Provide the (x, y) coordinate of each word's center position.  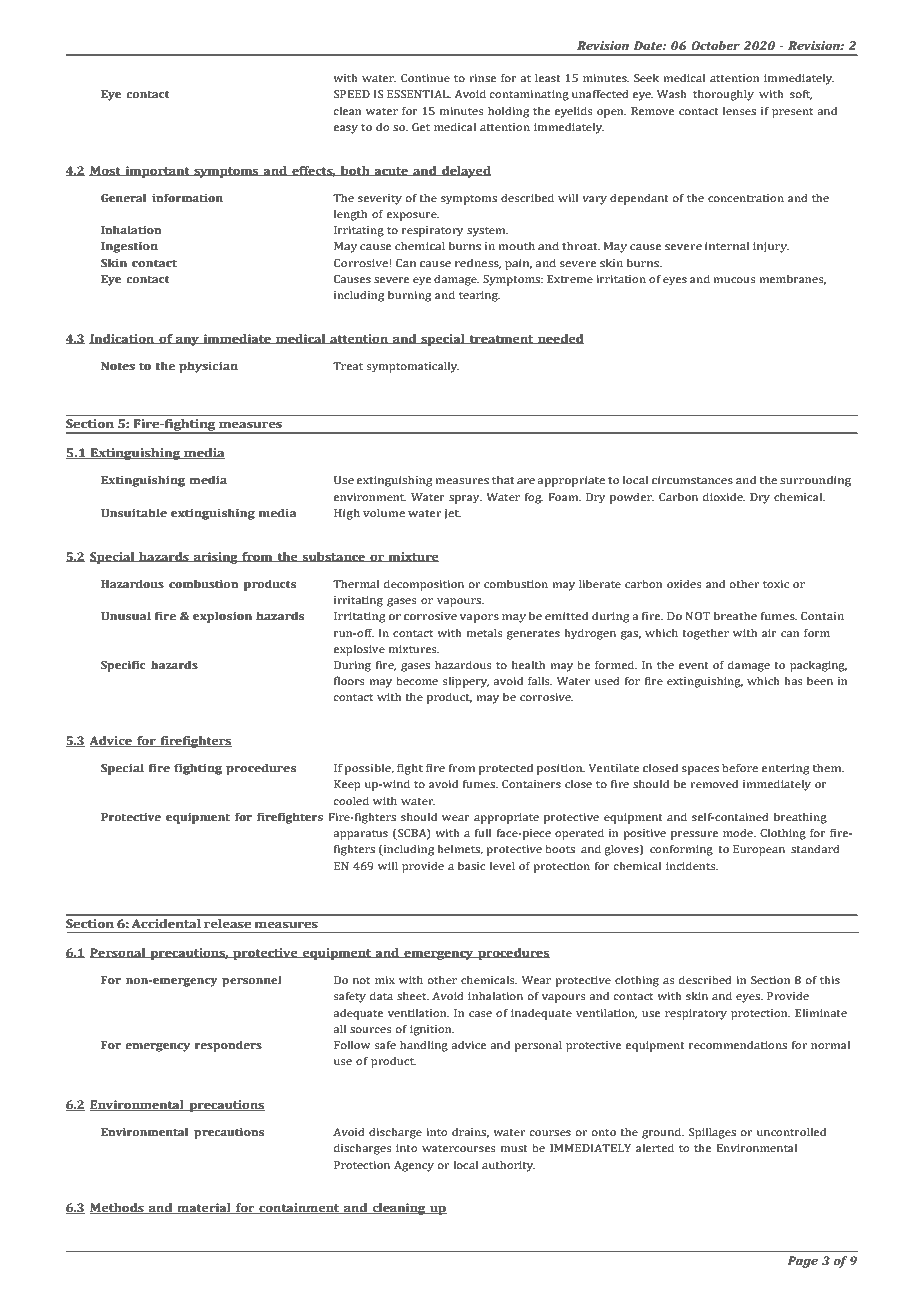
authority (508, 1166)
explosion (222, 617)
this (830, 979)
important (157, 172)
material (204, 1208)
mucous (734, 280)
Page (803, 1262)
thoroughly (723, 95)
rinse (482, 78)
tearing (479, 296)
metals (485, 632)
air (769, 633)
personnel (252, 981)
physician (208, 367)
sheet (413, 995)
